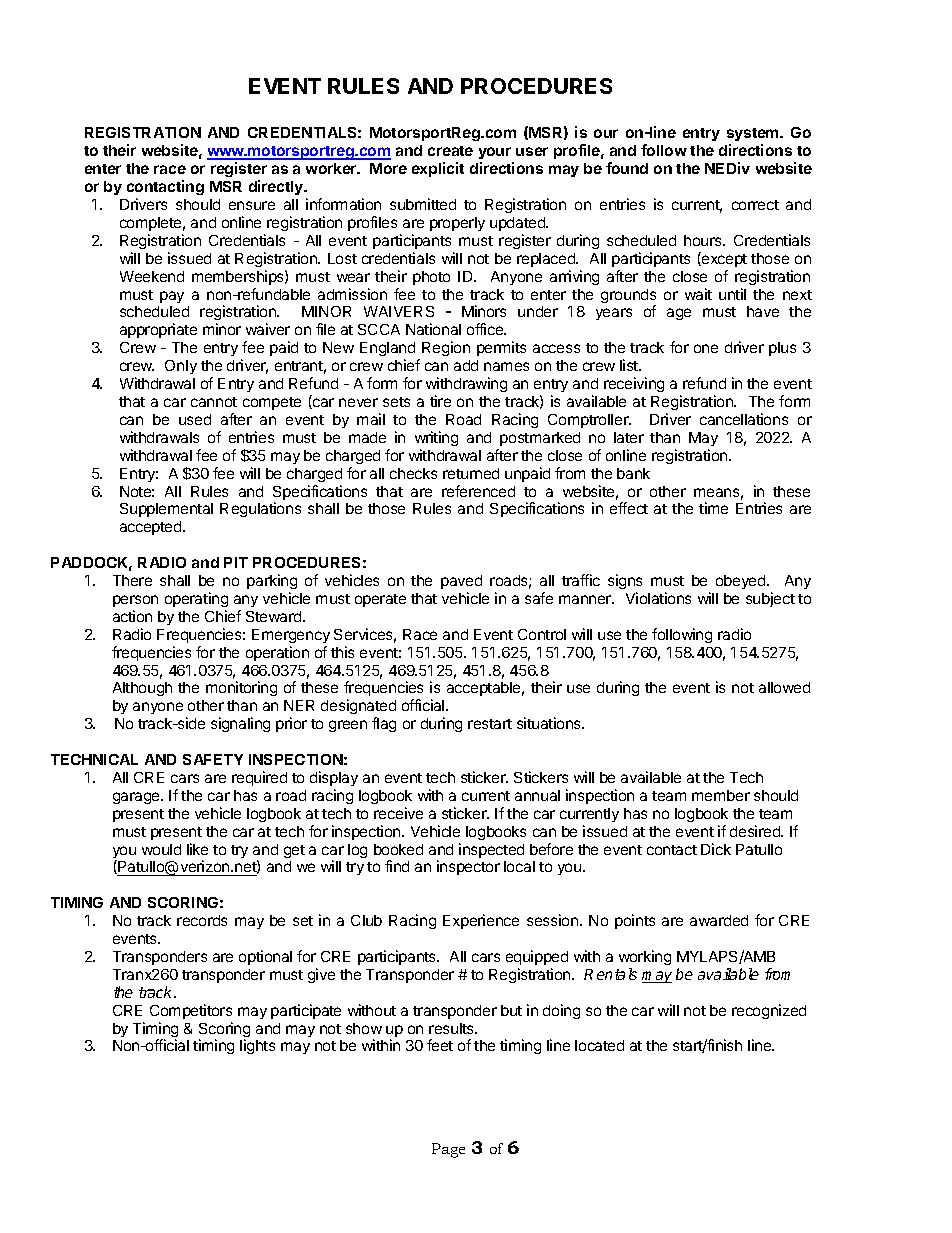 This screenshot has width=952, height=1233. I want to click on lights, so click(257, 1046).
